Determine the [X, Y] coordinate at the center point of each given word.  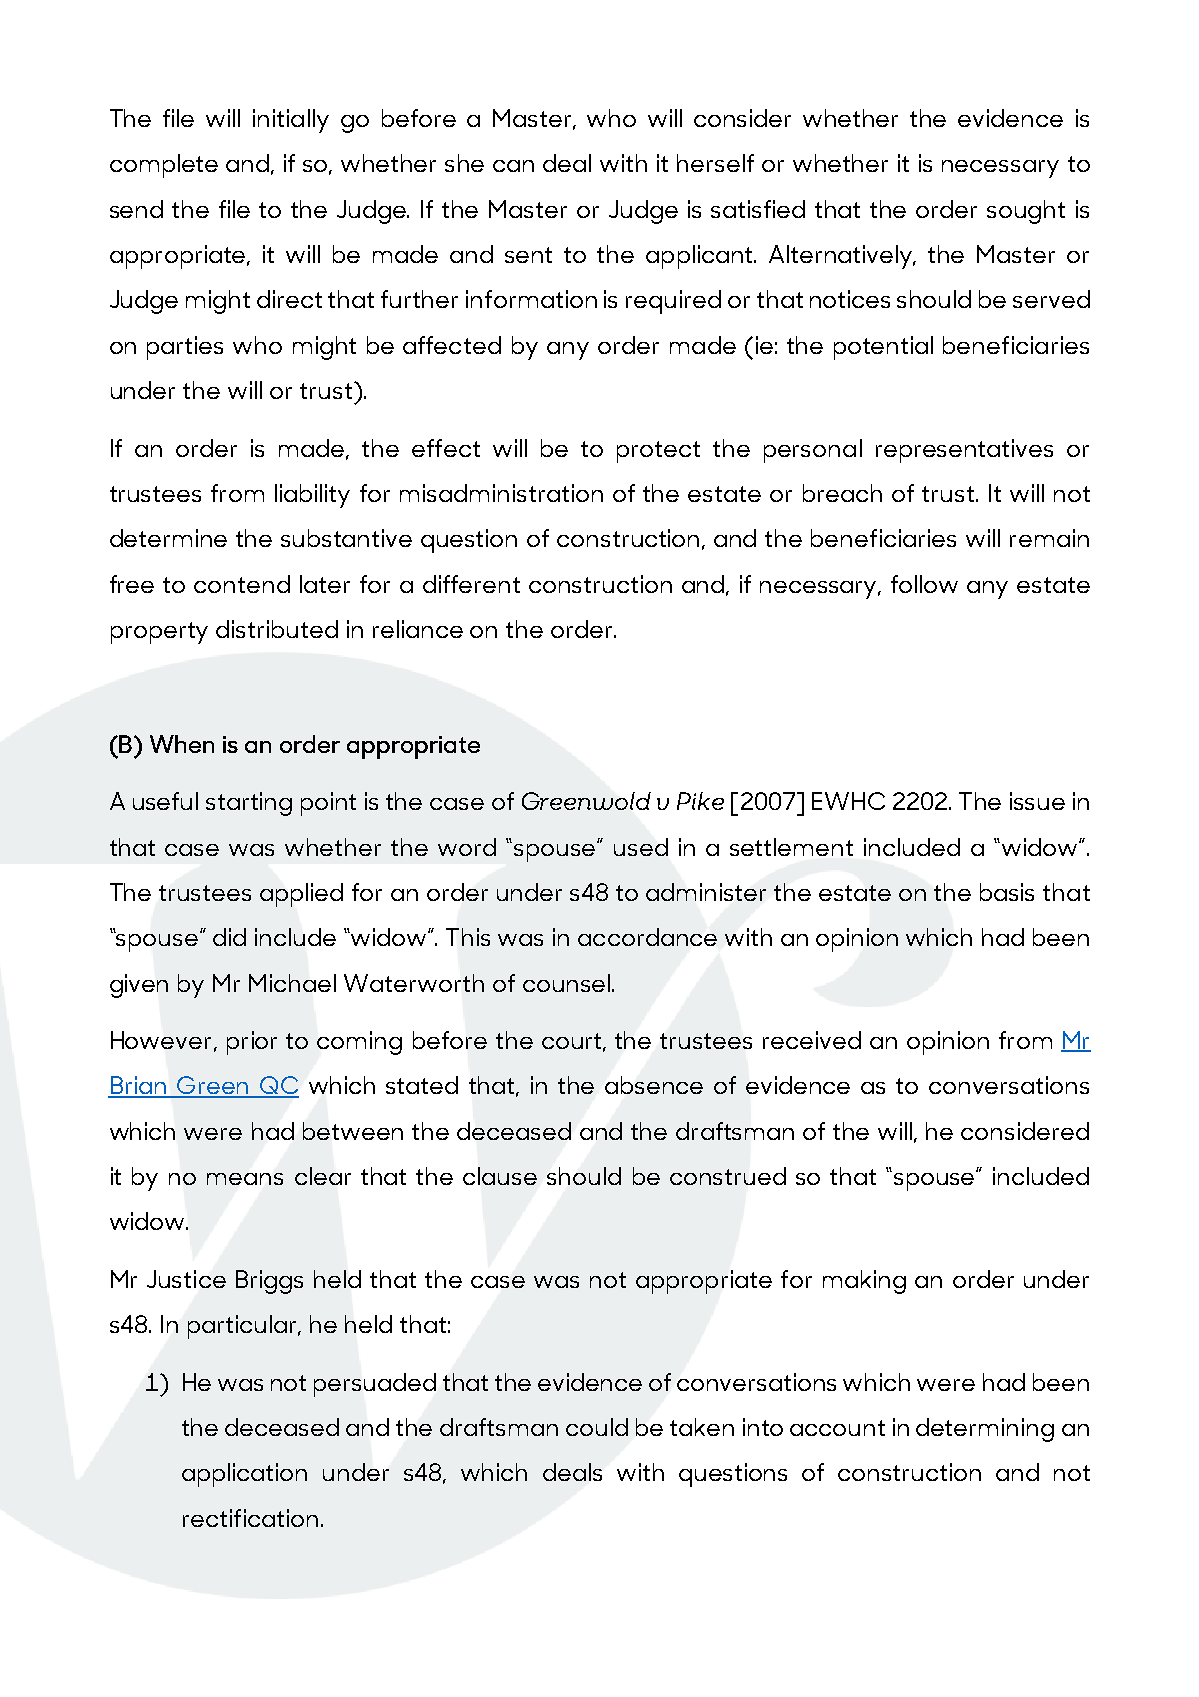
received [812, 1040]
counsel [566, 983]
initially [291, 121]
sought [1026, 212]
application [244, 1475]
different [471, 584]
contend [242, 584]
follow [924, 584]
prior [252, 1043]
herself [715, 163]
